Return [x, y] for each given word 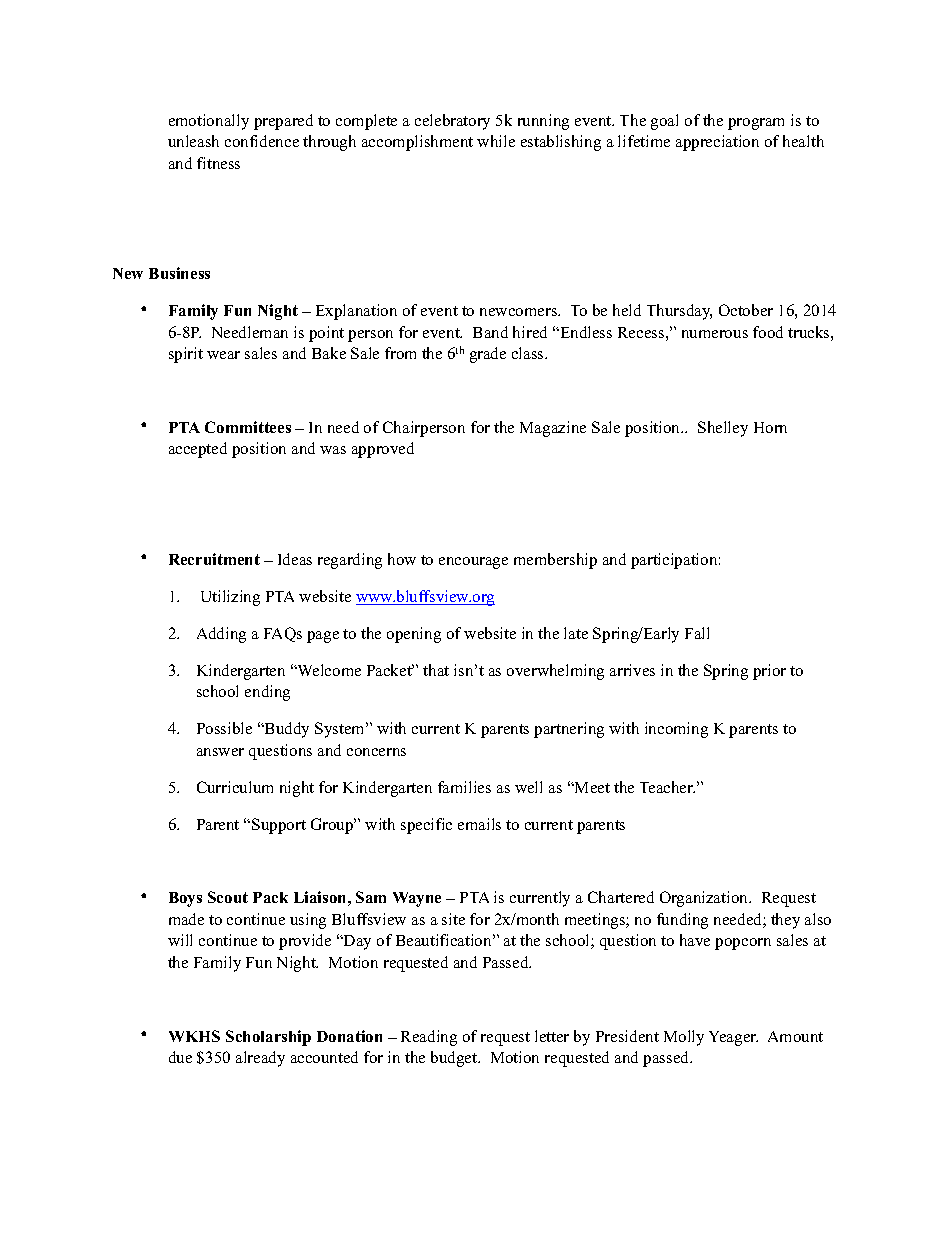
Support [279, 826]
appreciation [717, 143]
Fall [697, 633]
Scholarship [268, 1038]
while [496, 141]
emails [479, 824]
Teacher [667, 787]
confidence [262, 141]
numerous [715, 334]
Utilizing [230, 598]
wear [223, 355]
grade [488, 355]
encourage [473, 563]
